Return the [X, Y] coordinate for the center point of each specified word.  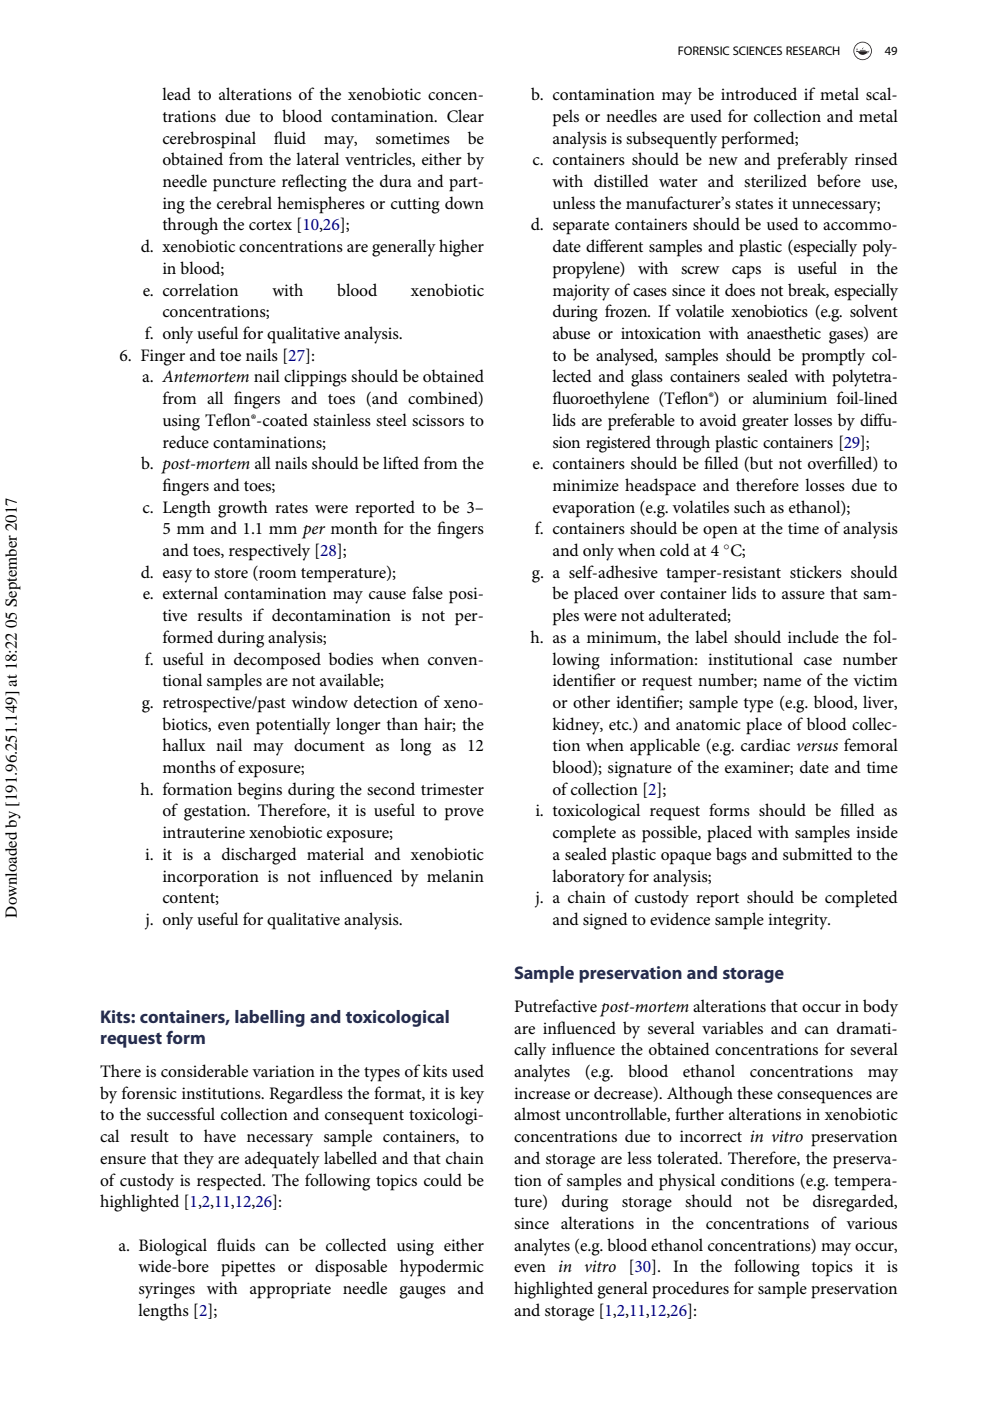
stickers [816, 571]
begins [260, 791]
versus [817, 747]
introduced [759, 93]
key [472, 1095]
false [427, 592]
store [231, 573]
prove [464, 814]
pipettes [248, 1268]
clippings [315, 378]
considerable [204, 1070]
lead [176, 93]
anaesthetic [784, 332]
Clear [465, 116]
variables [732, 1027]
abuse [571, 332]
